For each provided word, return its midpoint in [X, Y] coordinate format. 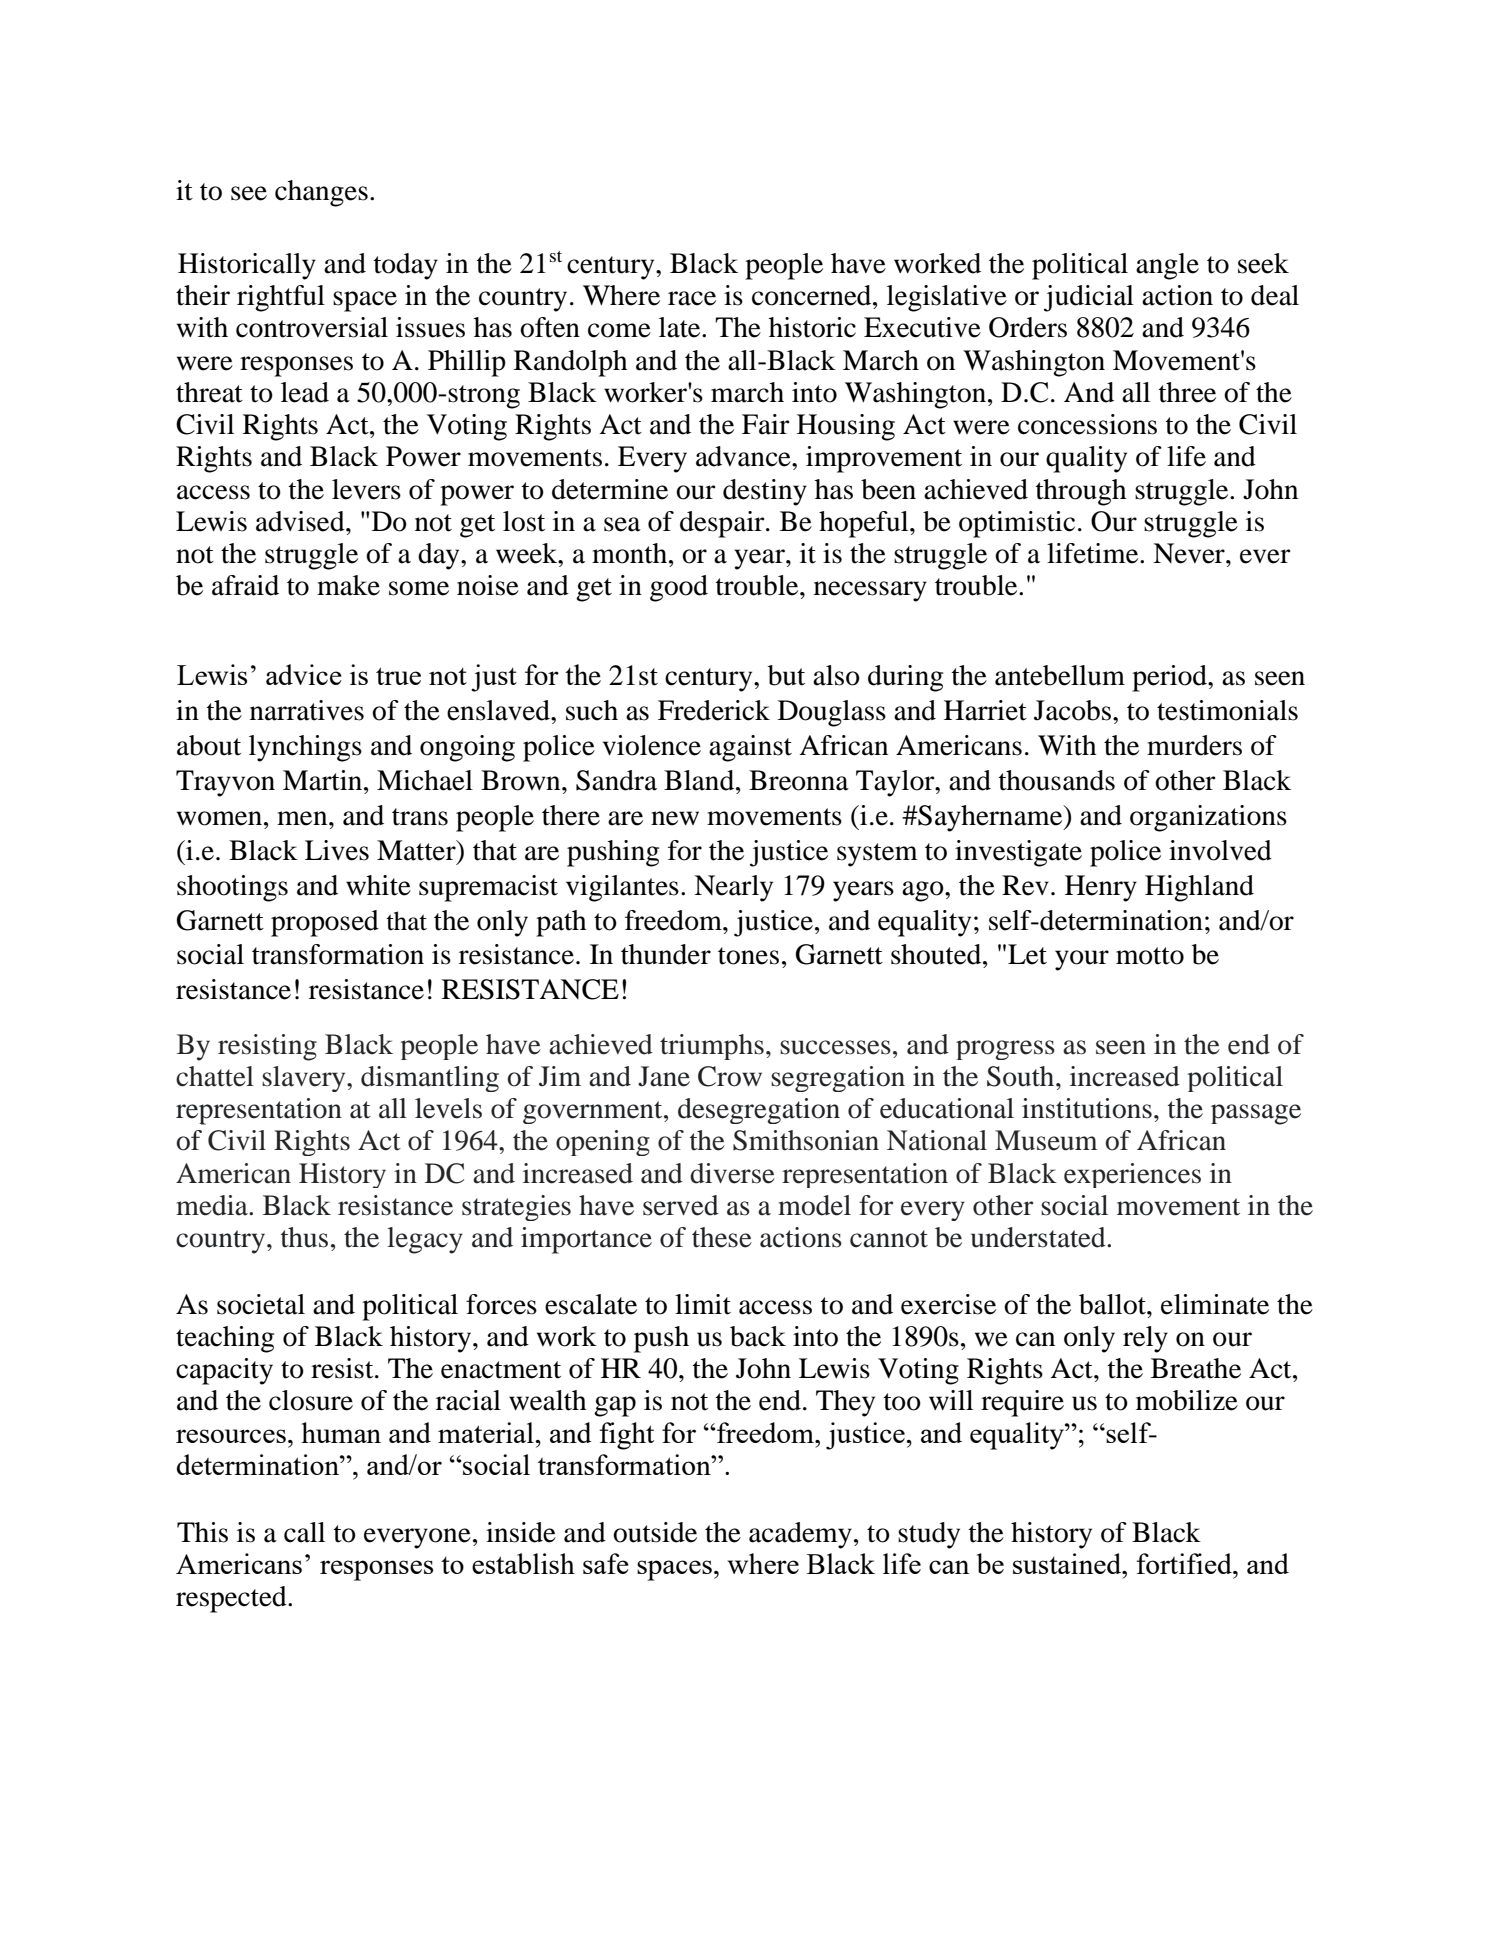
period [1170, 678]
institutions [1087, 1108]
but [786, 675]
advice [304, 674]
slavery [305, 1079]
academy [800, 1535]
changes [321, 193]
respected [232, 1599]
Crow [730, 1076]
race [692, 298]
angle [1167, 266]
